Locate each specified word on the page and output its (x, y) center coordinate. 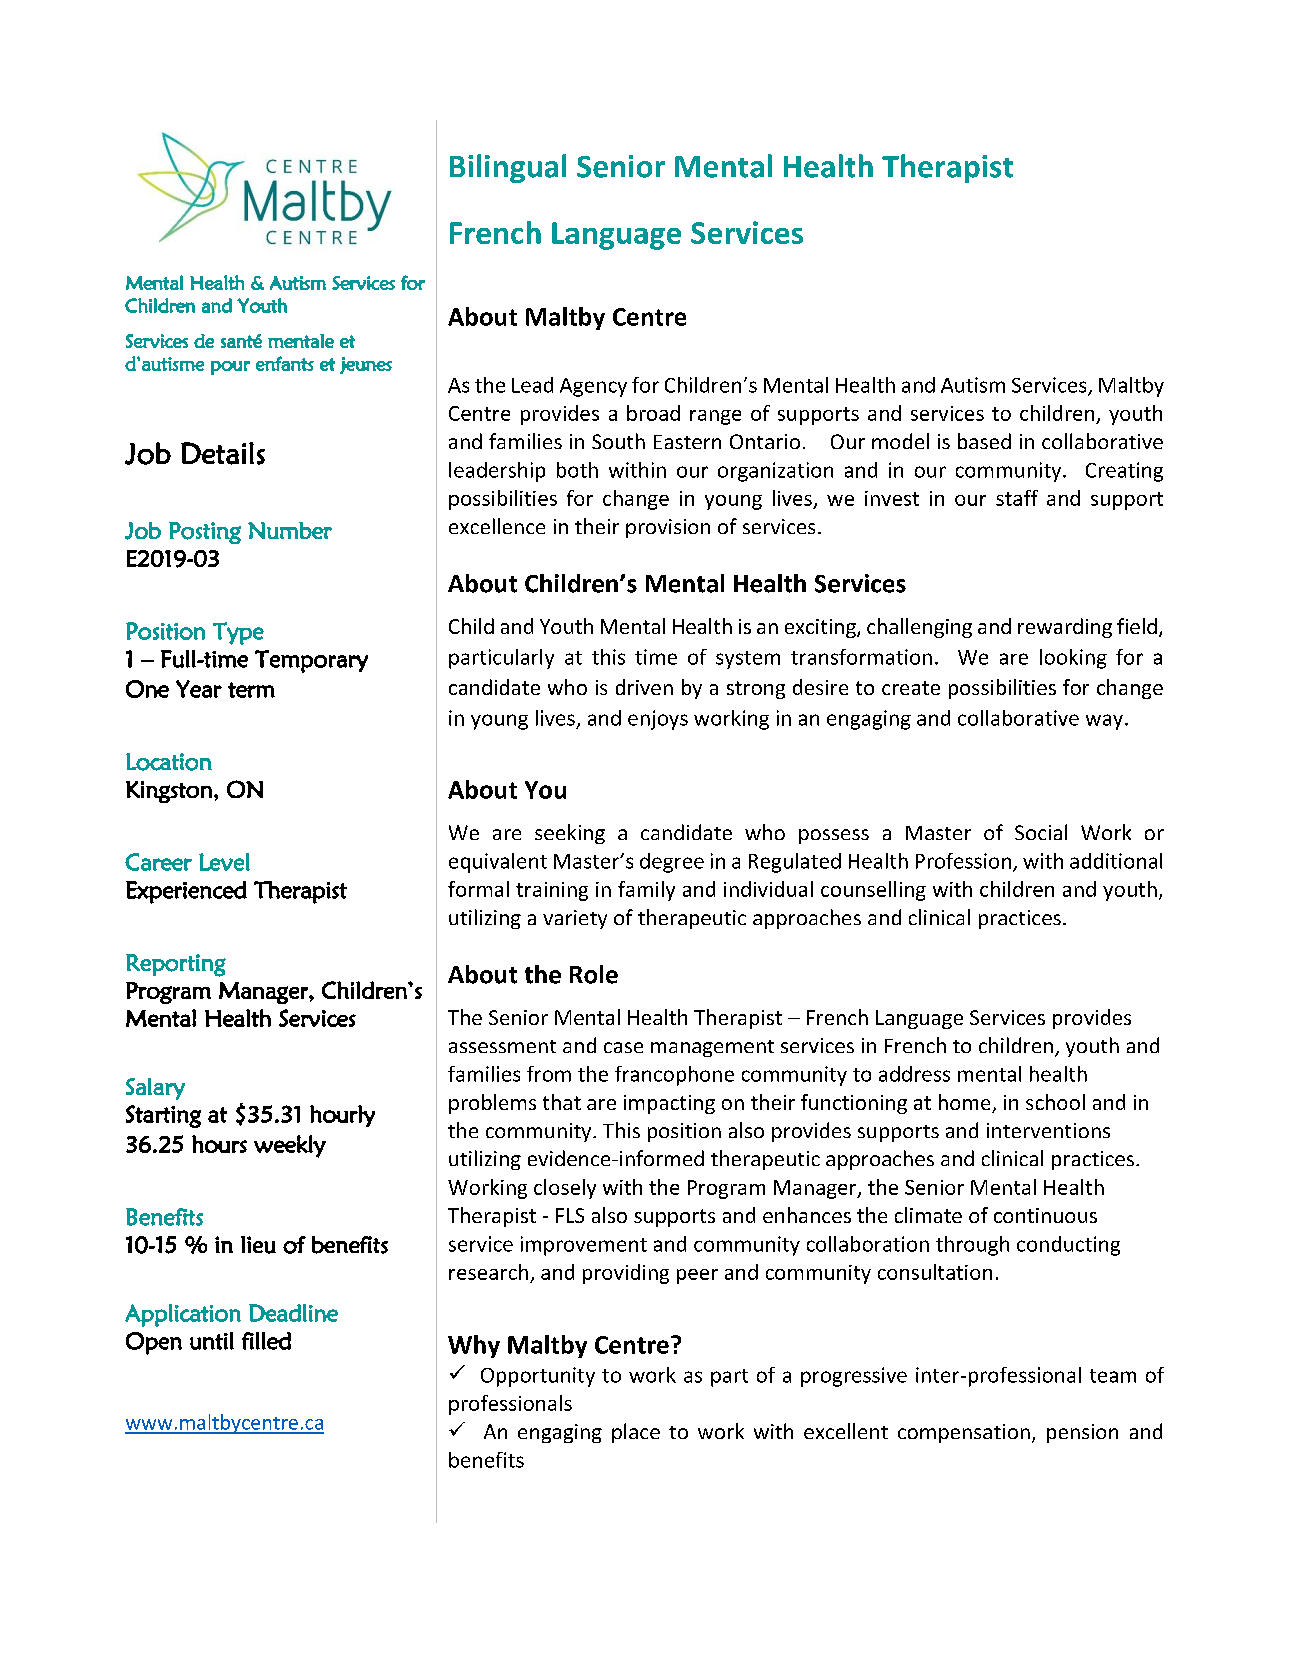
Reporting (176, 965)
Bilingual (508, 168)
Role (594, 974)
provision (668, 528)
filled (266, 1341)
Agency (593, 387)
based (984, 441)
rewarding (1065, 628)
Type (238, 633)
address (914, 1074)
